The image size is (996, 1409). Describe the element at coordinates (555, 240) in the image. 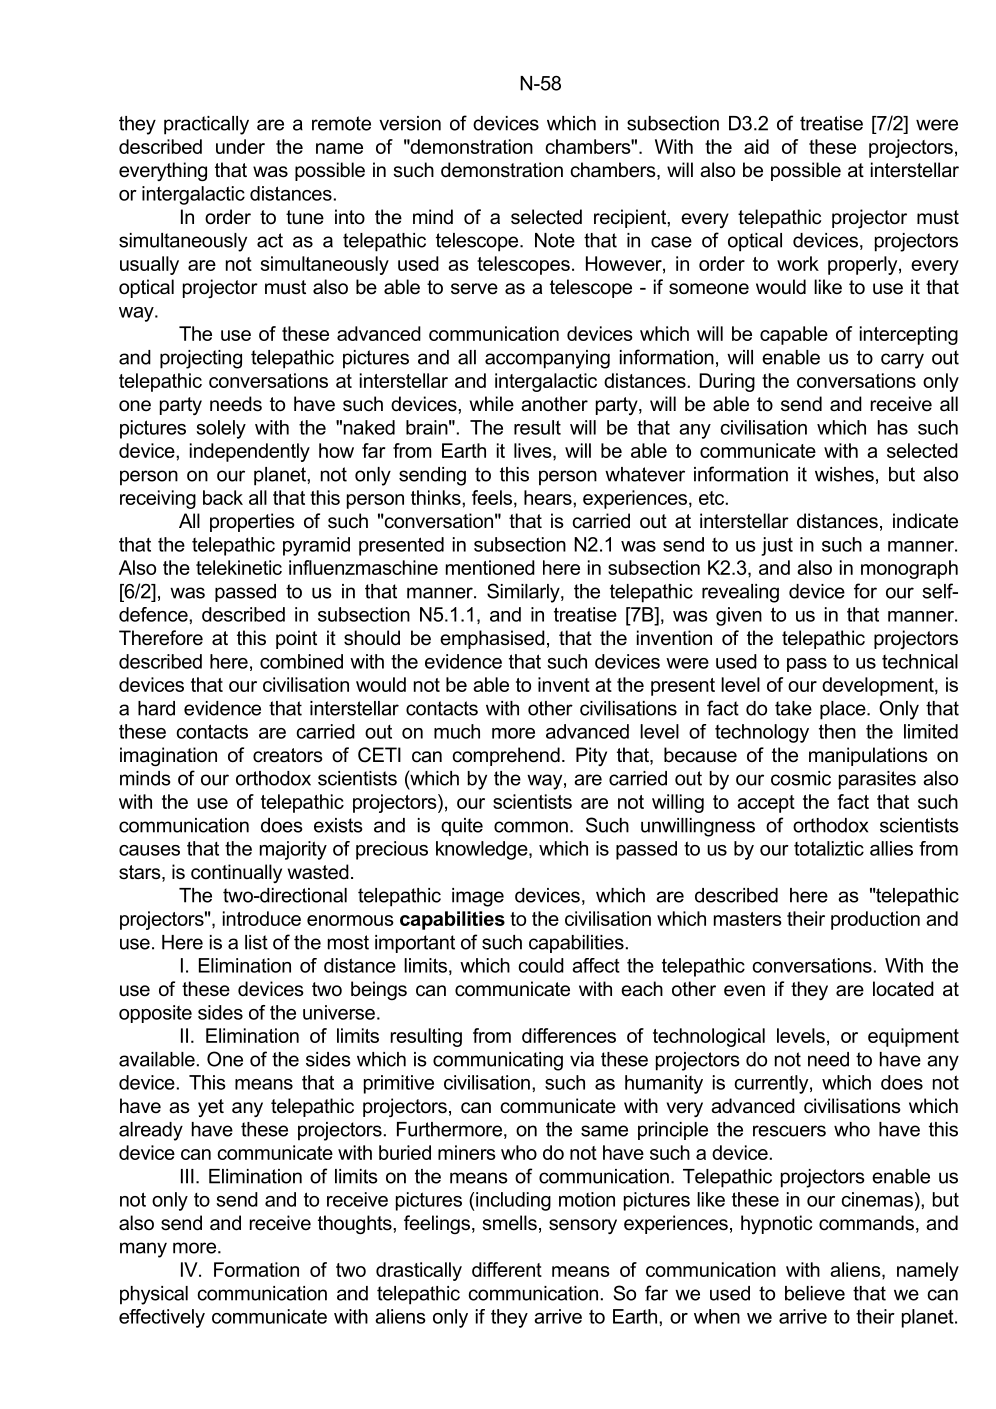

I see `Note` at that location.
